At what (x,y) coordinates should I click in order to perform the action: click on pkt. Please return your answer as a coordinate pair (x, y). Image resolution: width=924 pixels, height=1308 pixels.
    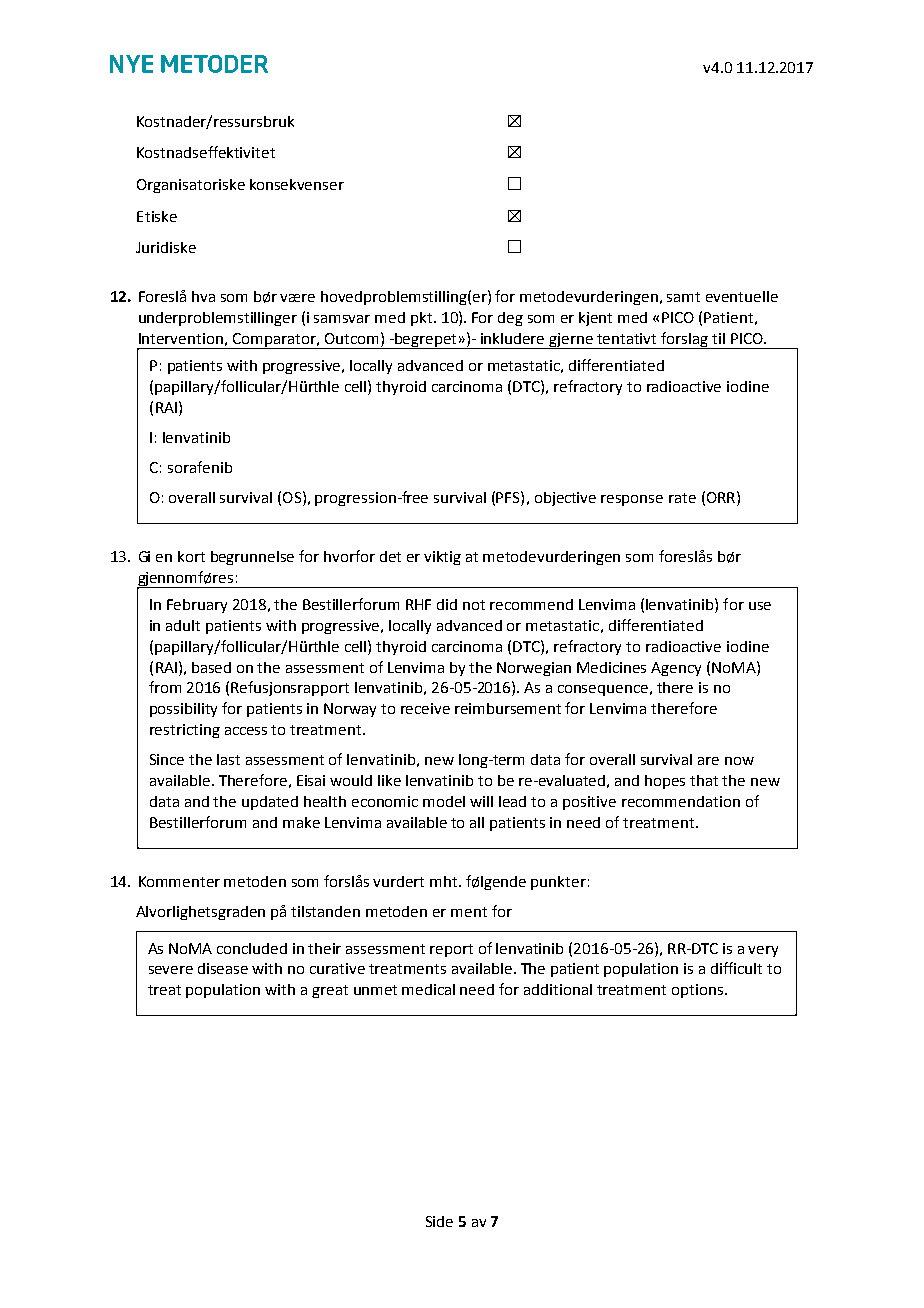
    Looking at the image, I should click on (423, 319).
